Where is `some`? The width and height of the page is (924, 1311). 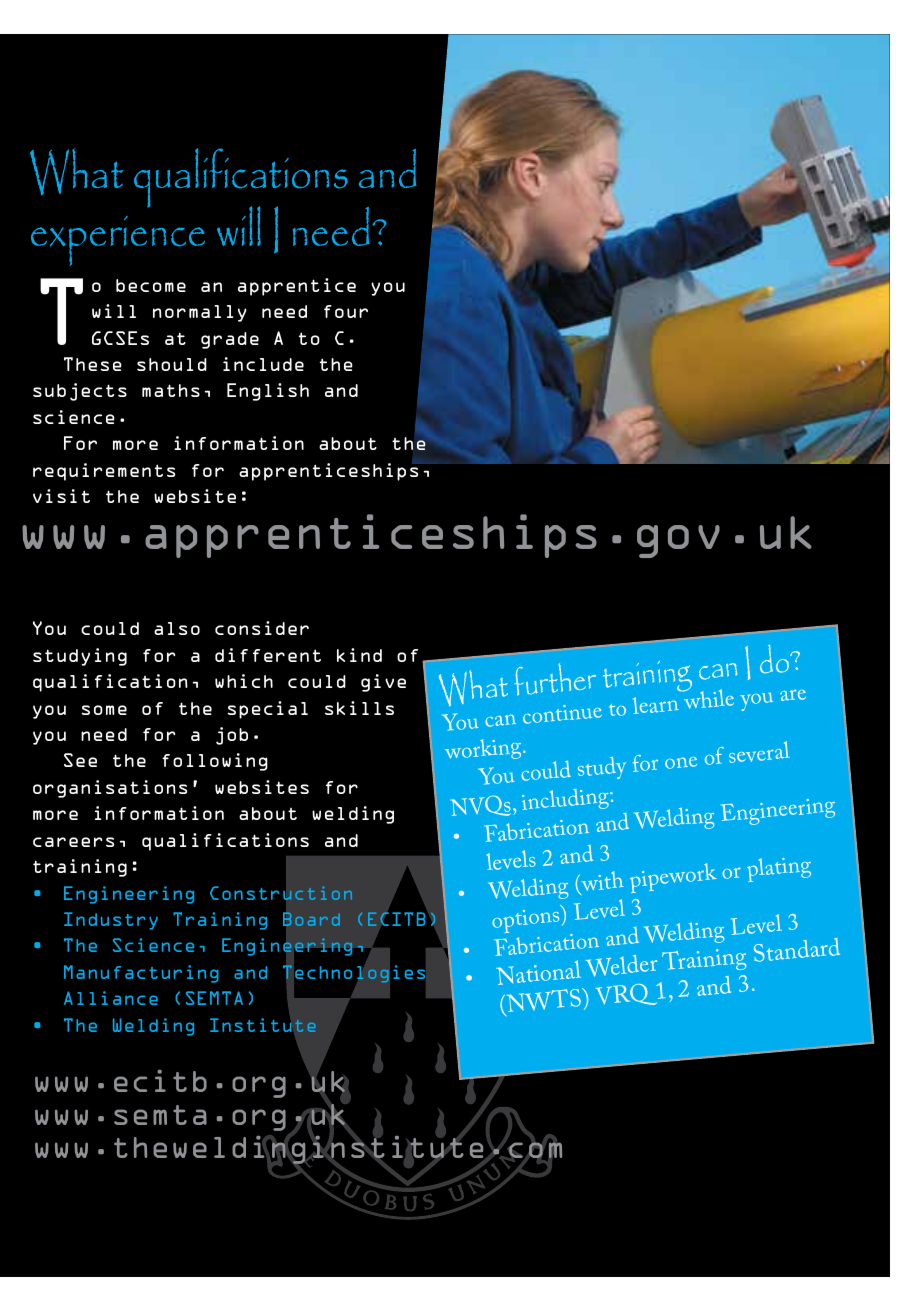
some is located at coordinates (104, 710).
